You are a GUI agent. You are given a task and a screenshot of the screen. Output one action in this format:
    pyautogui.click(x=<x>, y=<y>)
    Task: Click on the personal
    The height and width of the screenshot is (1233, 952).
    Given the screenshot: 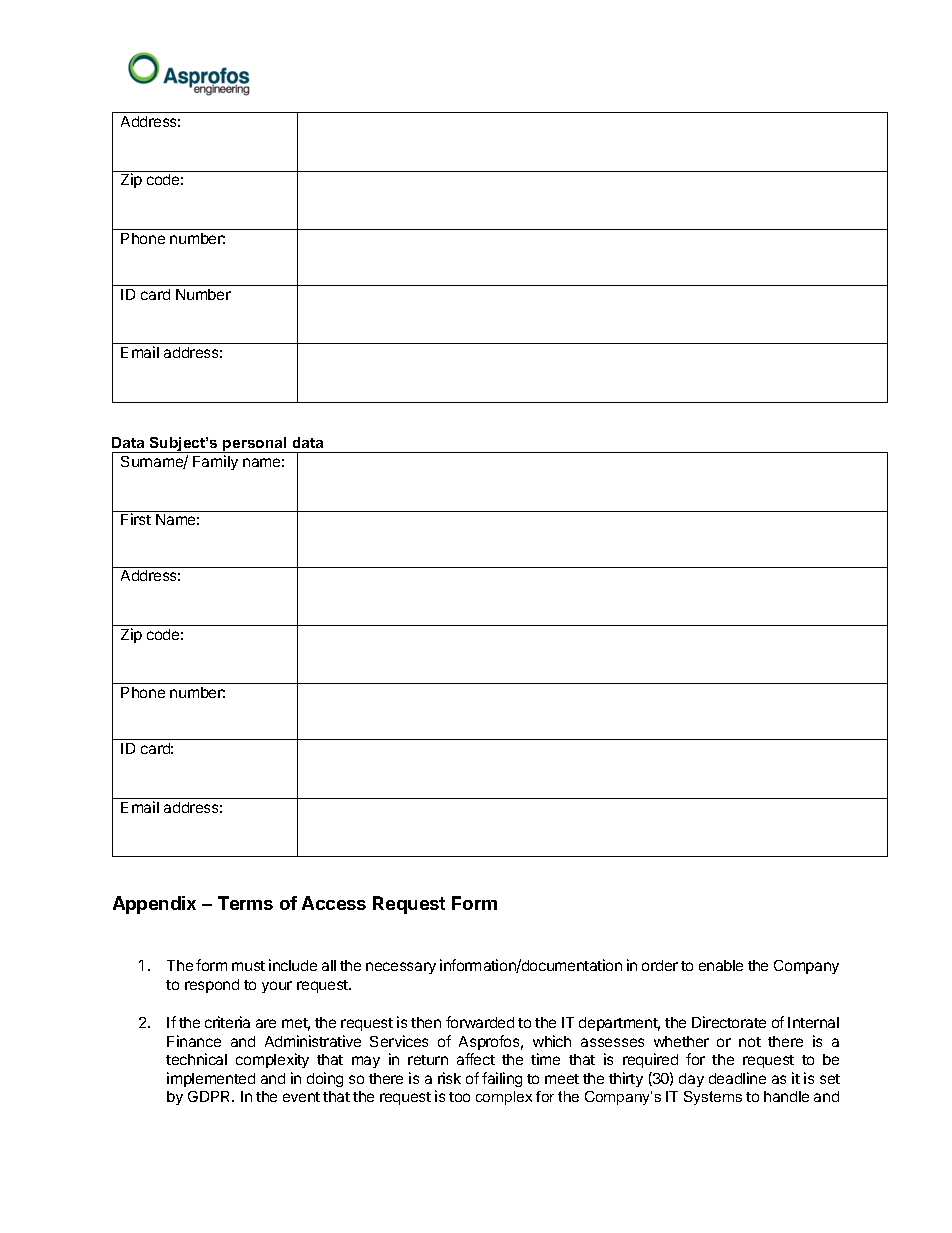 What is the action you would take?
    pyautogui.click(x=255, y=445)
